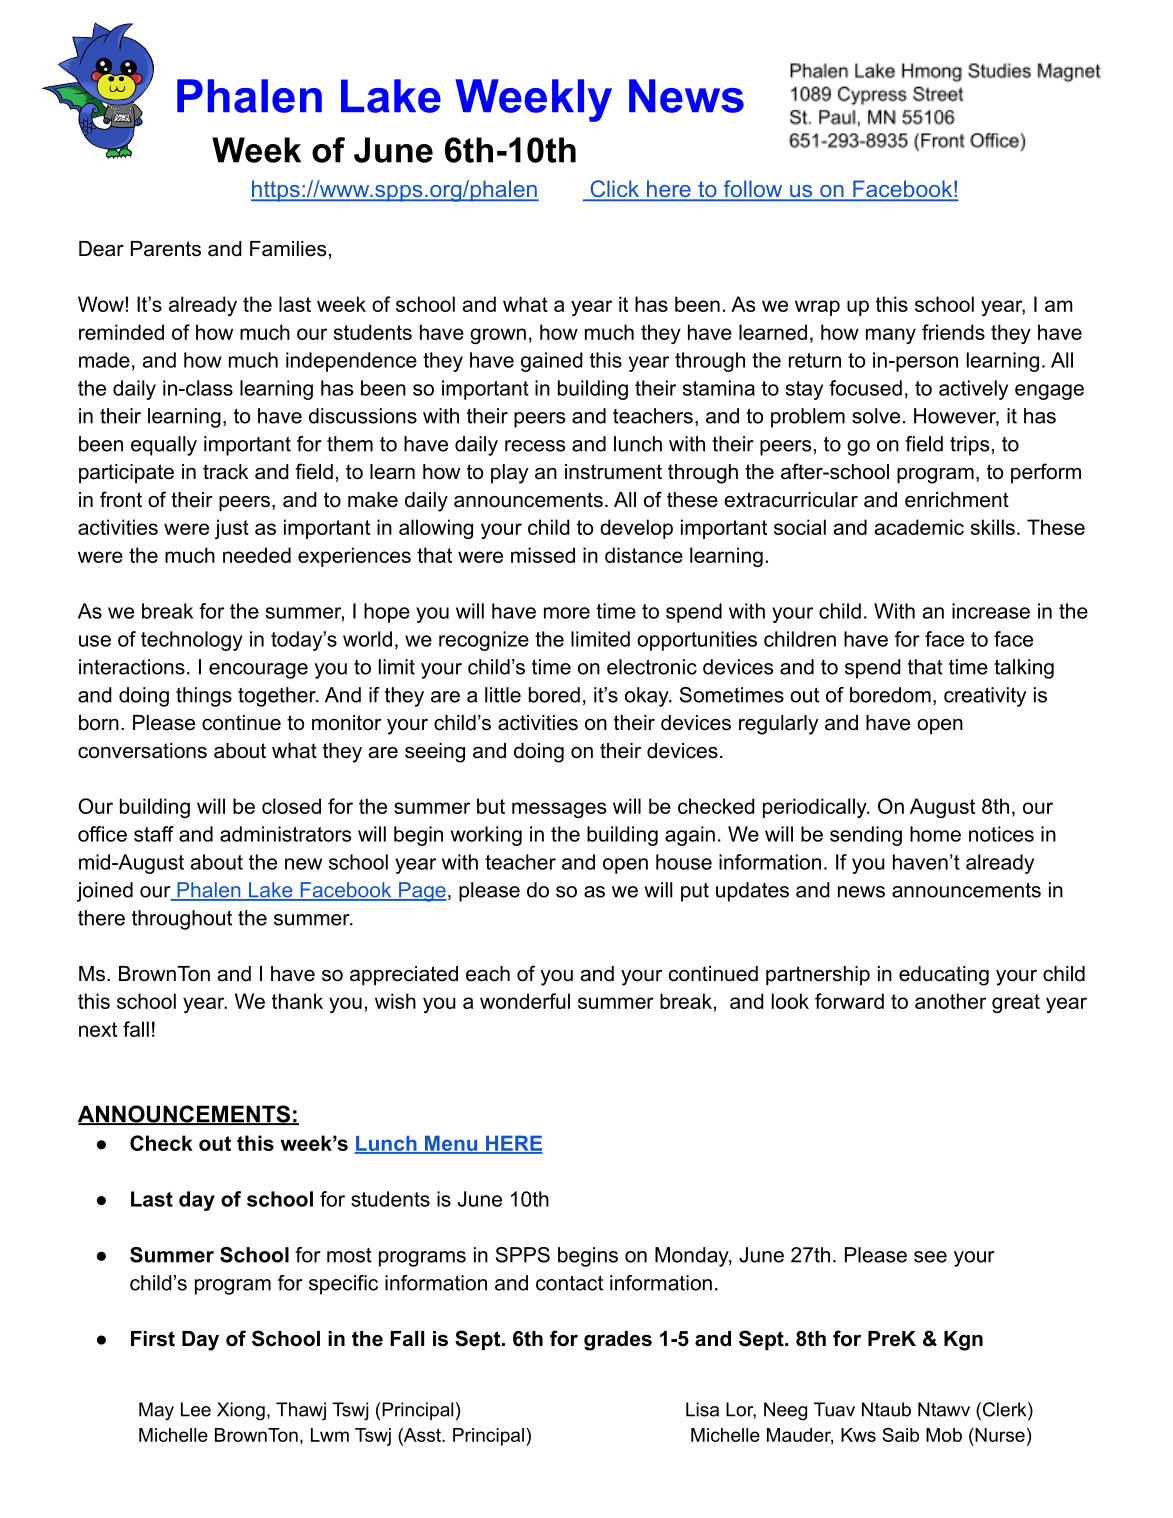 The height and width of the image is (1518, 1173). I want to click on staff, so click(154, 834).
